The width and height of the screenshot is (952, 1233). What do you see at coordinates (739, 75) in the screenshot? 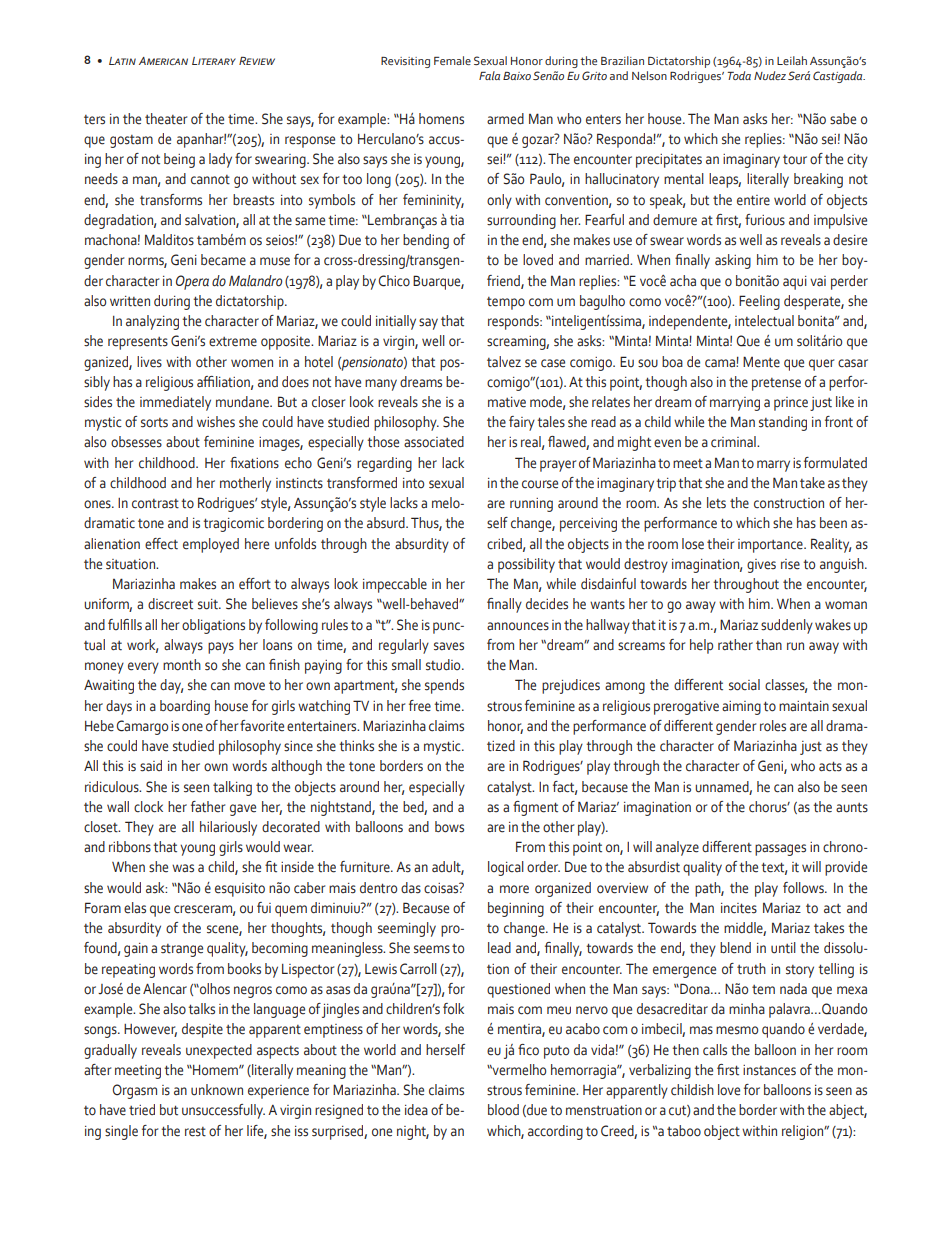
I see `Toda` at bounding box center [739, 75].
